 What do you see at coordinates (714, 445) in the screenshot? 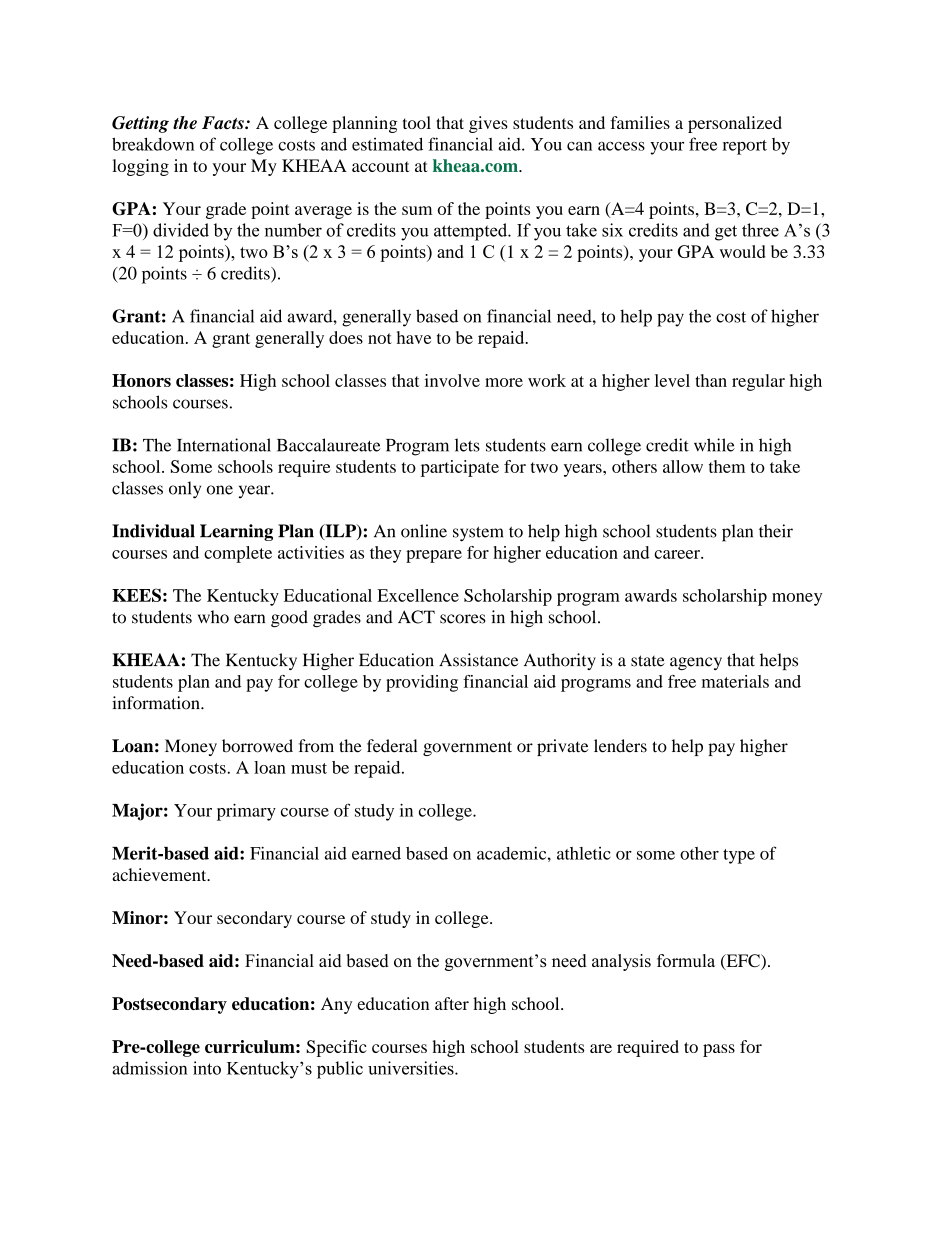
I see `while` at bounding box center [714, 445].
